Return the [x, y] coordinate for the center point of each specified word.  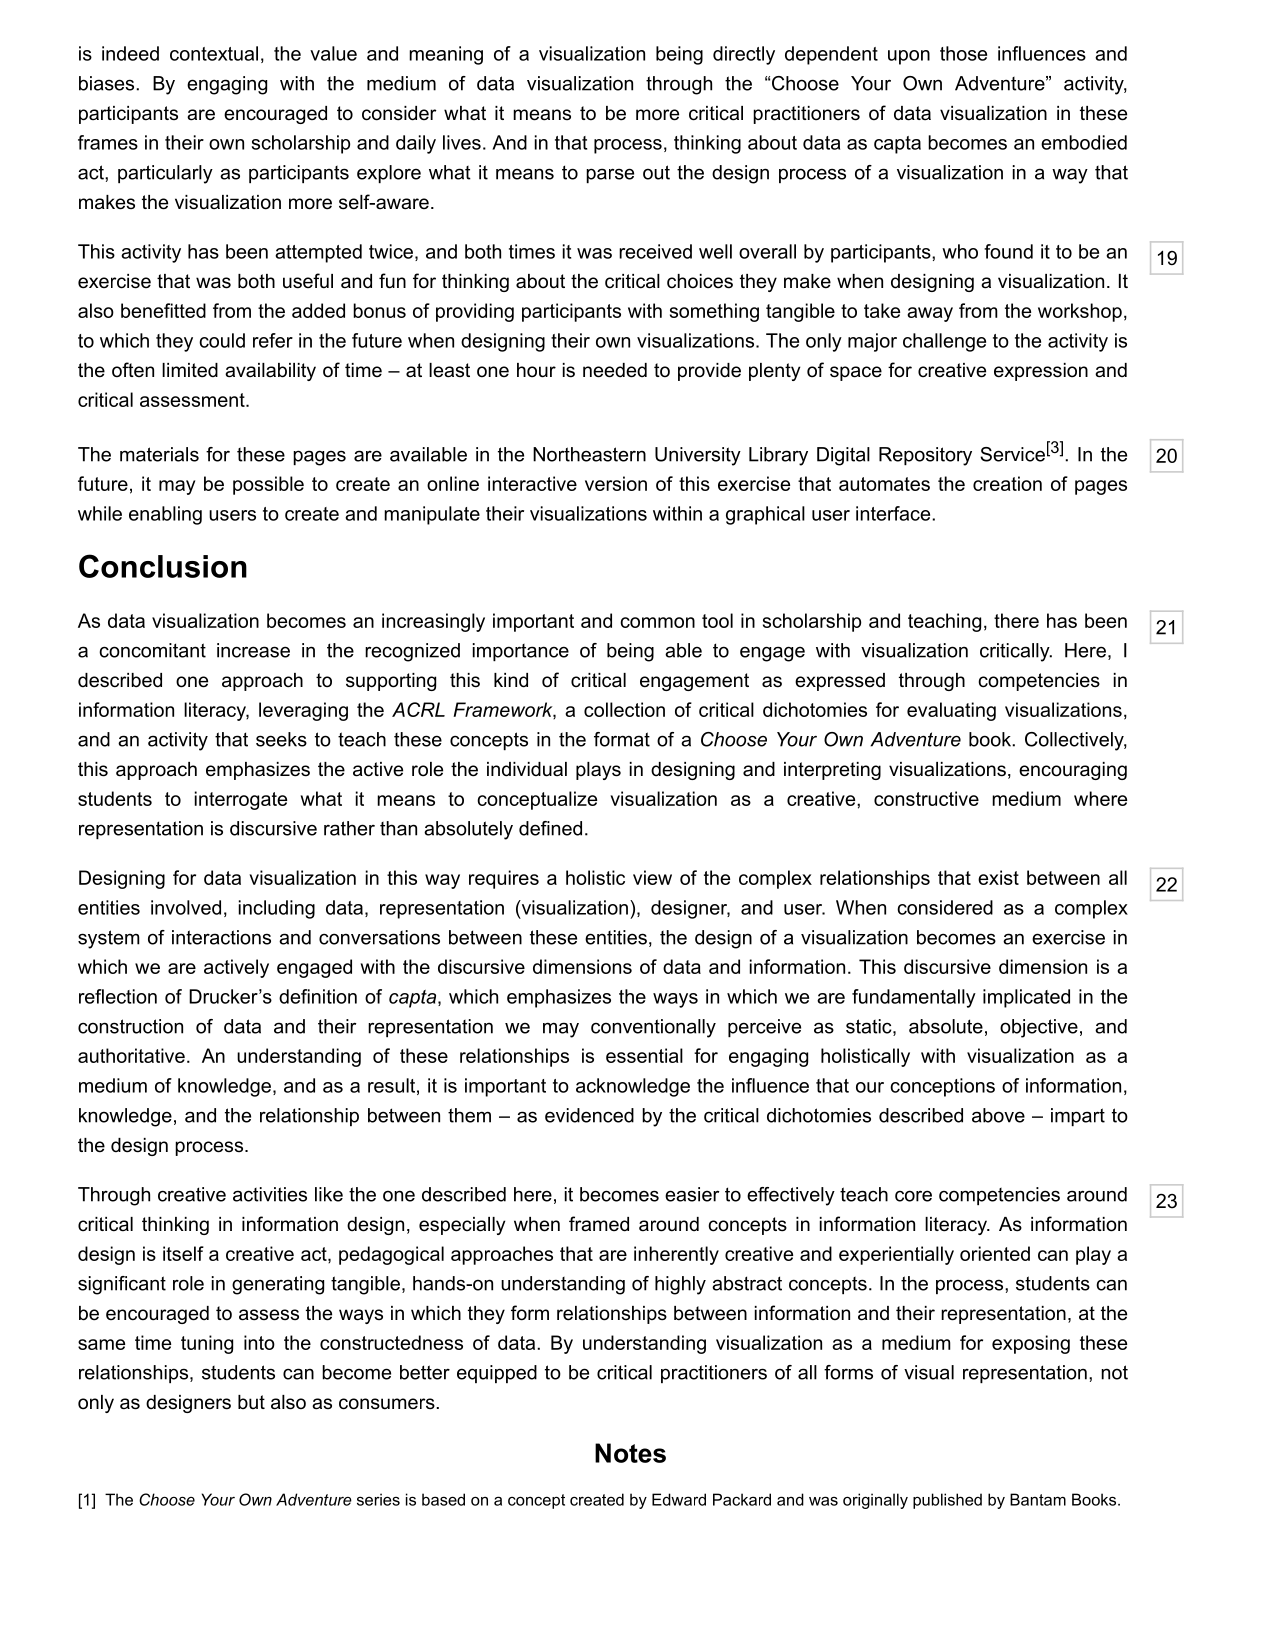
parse [610, 175]
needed [615, 370]
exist [998, 877]
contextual [214, 53]
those [963, 53]
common [657, 622]
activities [270, 1194]
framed [599, 1224]
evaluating [951, 711]
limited [190, 370]
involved [186, 907]
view [652, 877]
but [251, 1402]
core [913, 1196]
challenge [944, 342]
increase [253, 650]
